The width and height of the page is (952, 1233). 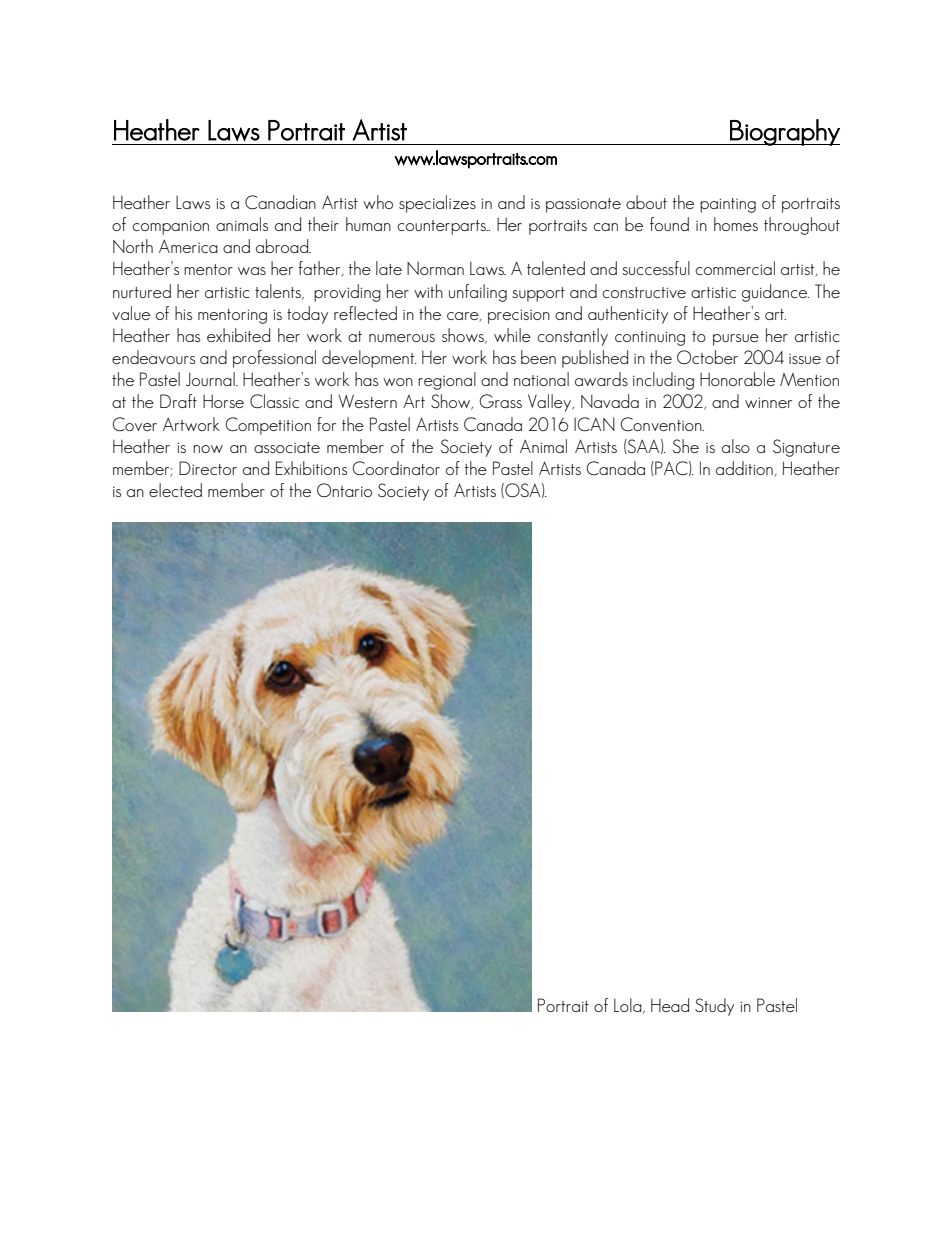 I want to click on Signature, so click(x=806, y=448).
